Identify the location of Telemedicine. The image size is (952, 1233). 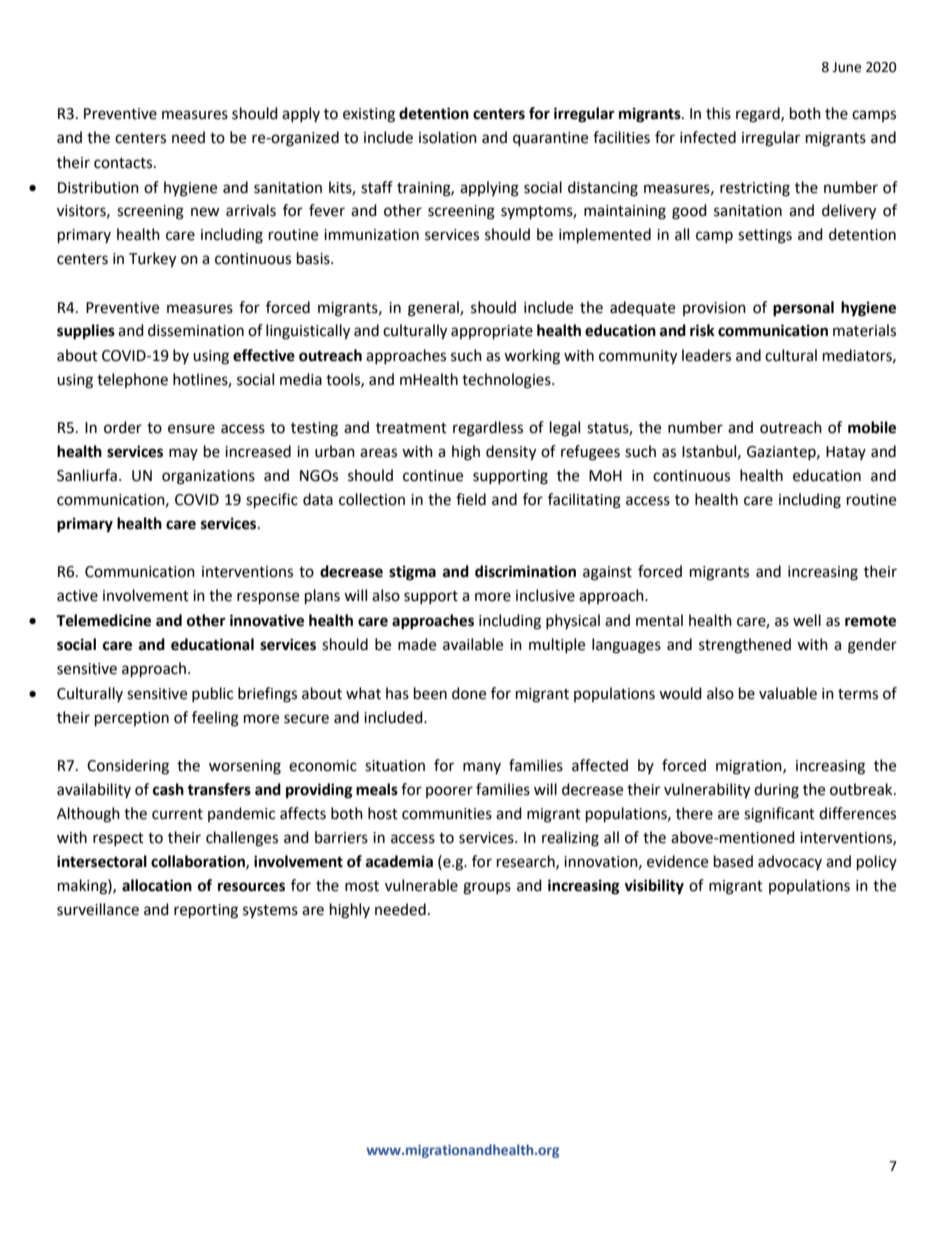
(103, 620).
